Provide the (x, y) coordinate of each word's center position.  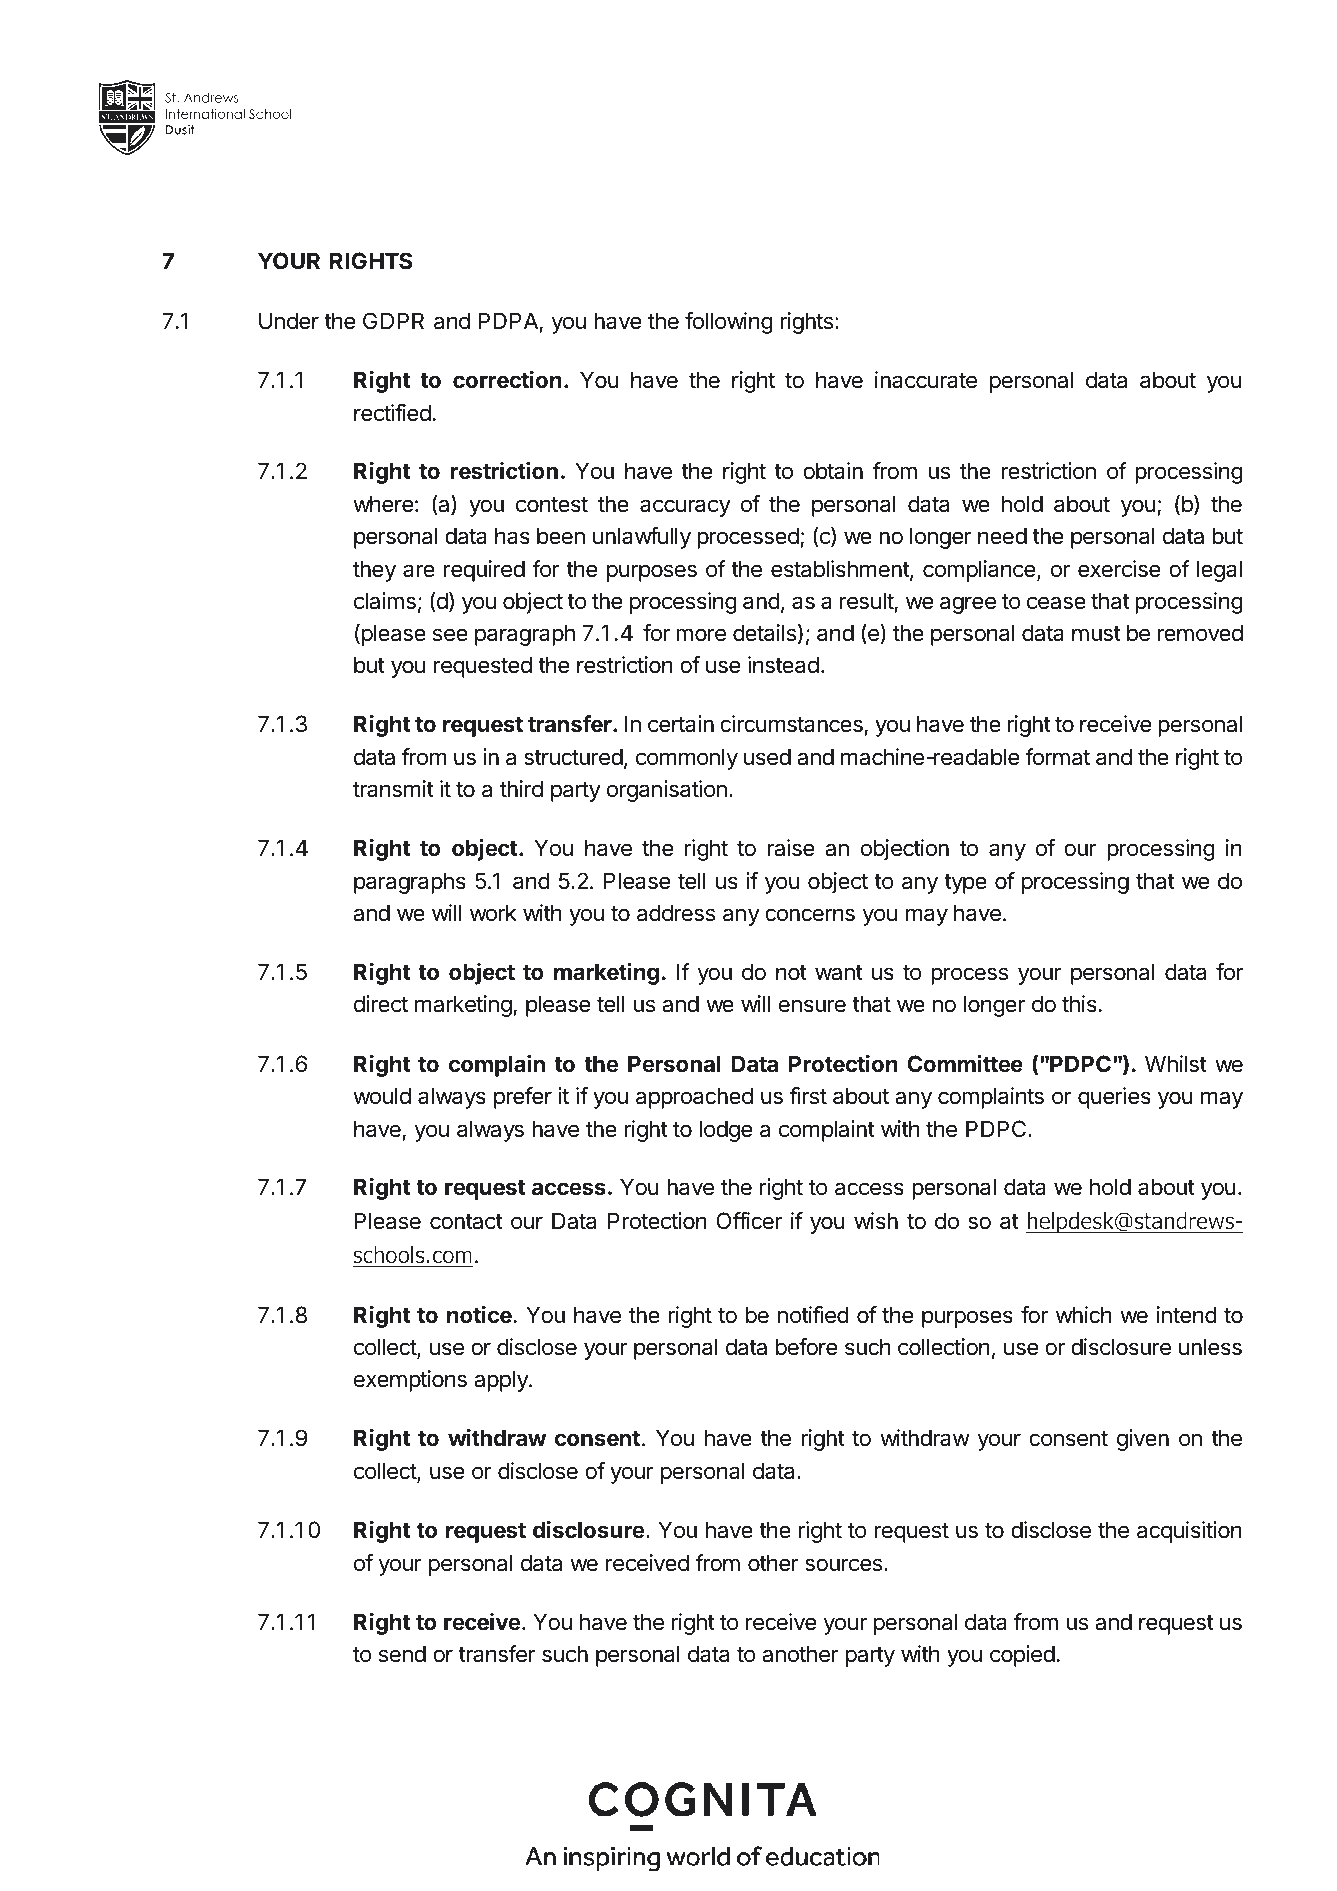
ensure (812, 1006)
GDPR (393, 320)
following (729, 323)
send (402, 1654)
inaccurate (926, 380)
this (1079, 1004)
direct (381, 1004)
